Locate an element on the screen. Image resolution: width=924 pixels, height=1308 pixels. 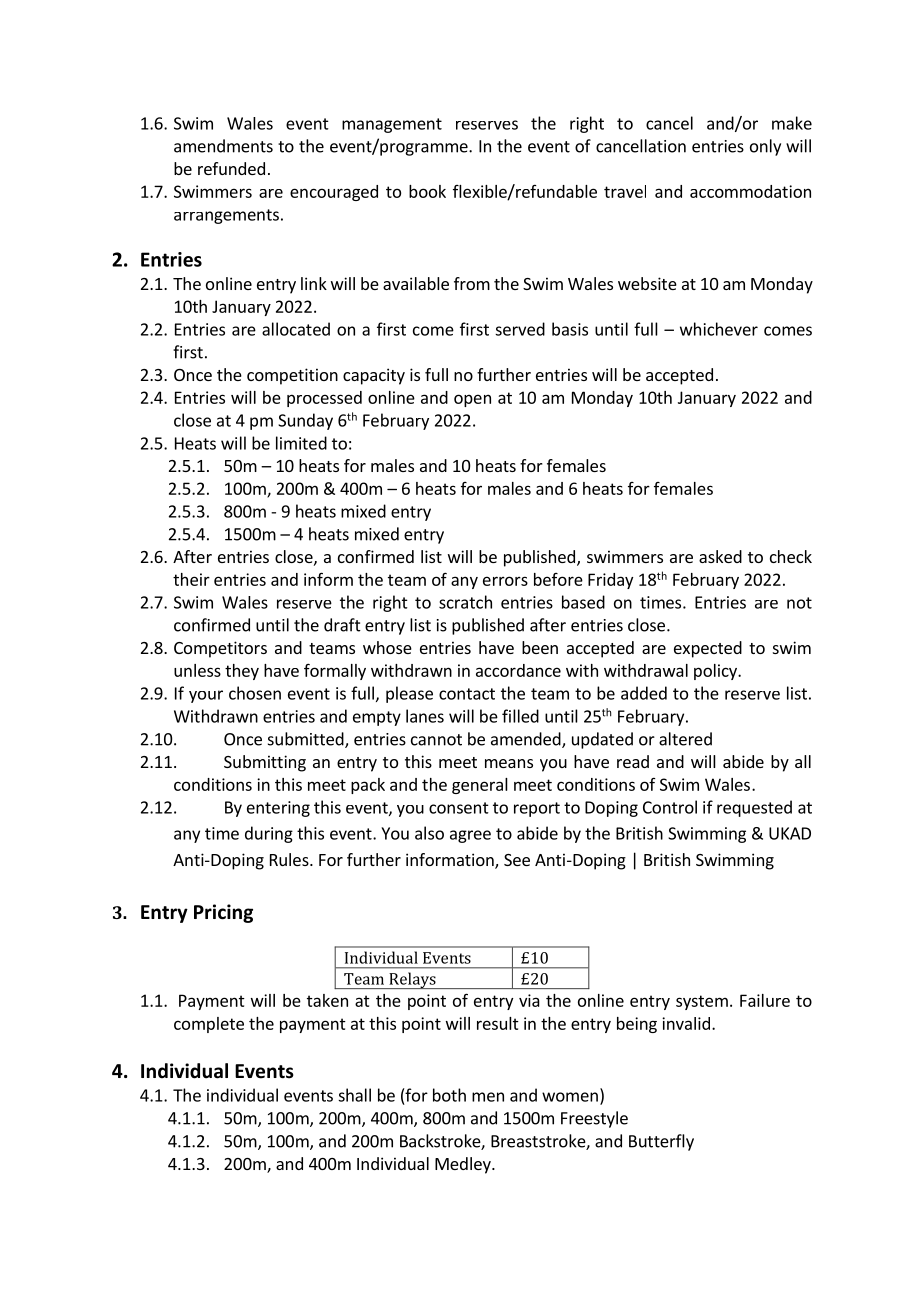
asked is located at coordinates (720, 556).
